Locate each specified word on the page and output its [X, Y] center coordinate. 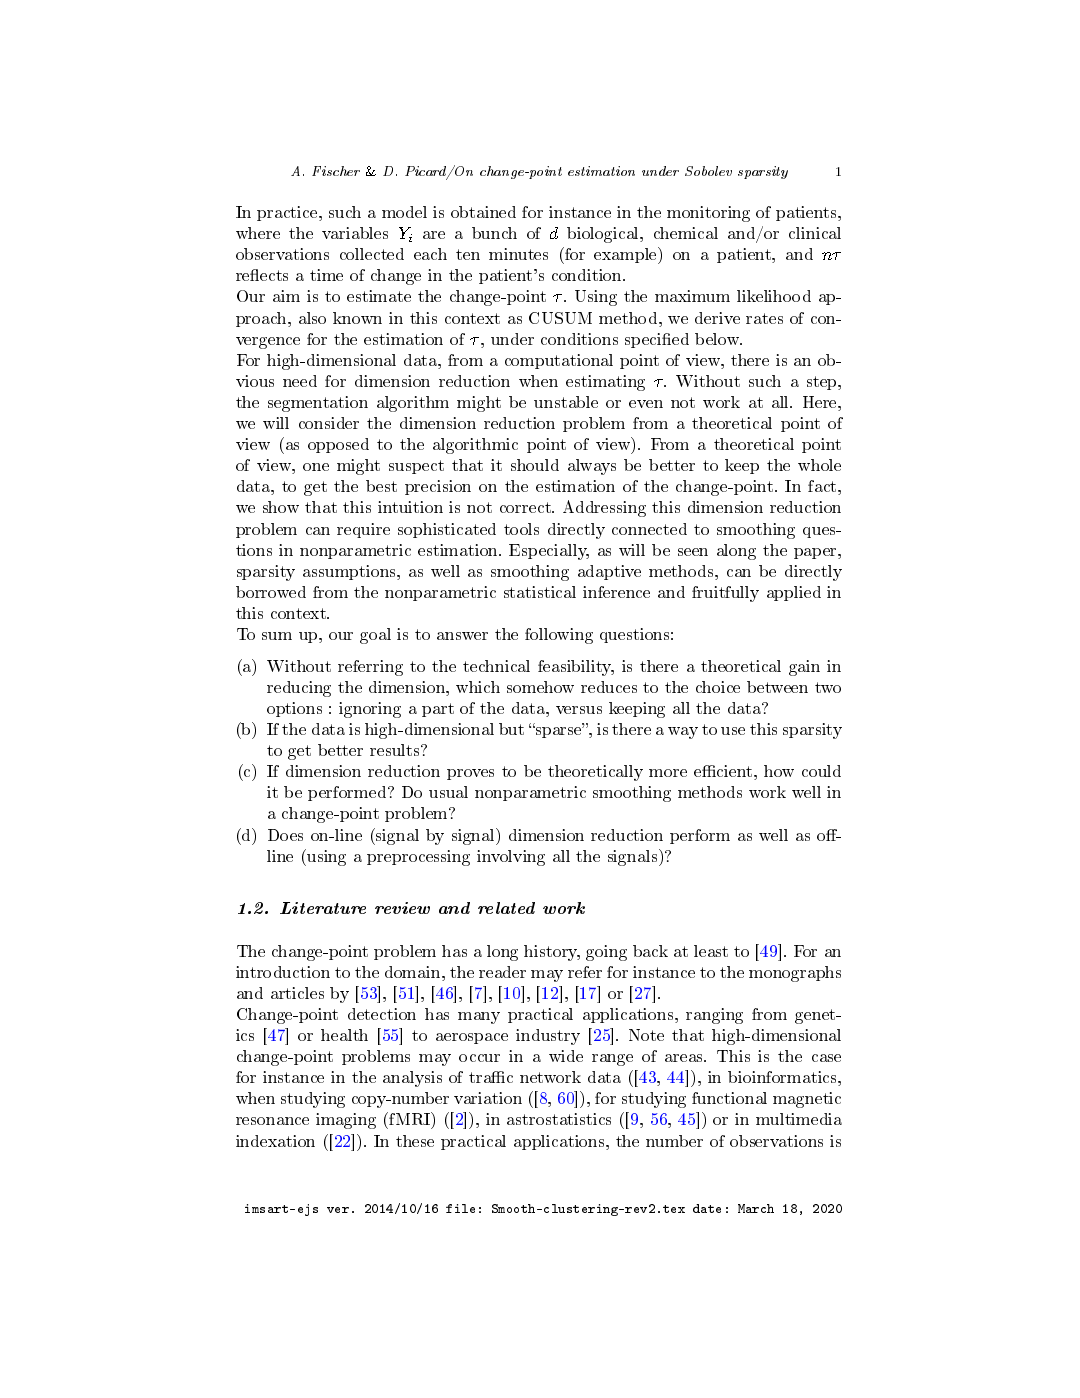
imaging [346, 1121]
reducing [299, 689]
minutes [518, 254]
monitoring [708, 214]
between [777, 687]
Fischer [336, 171]
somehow [540, 687]
